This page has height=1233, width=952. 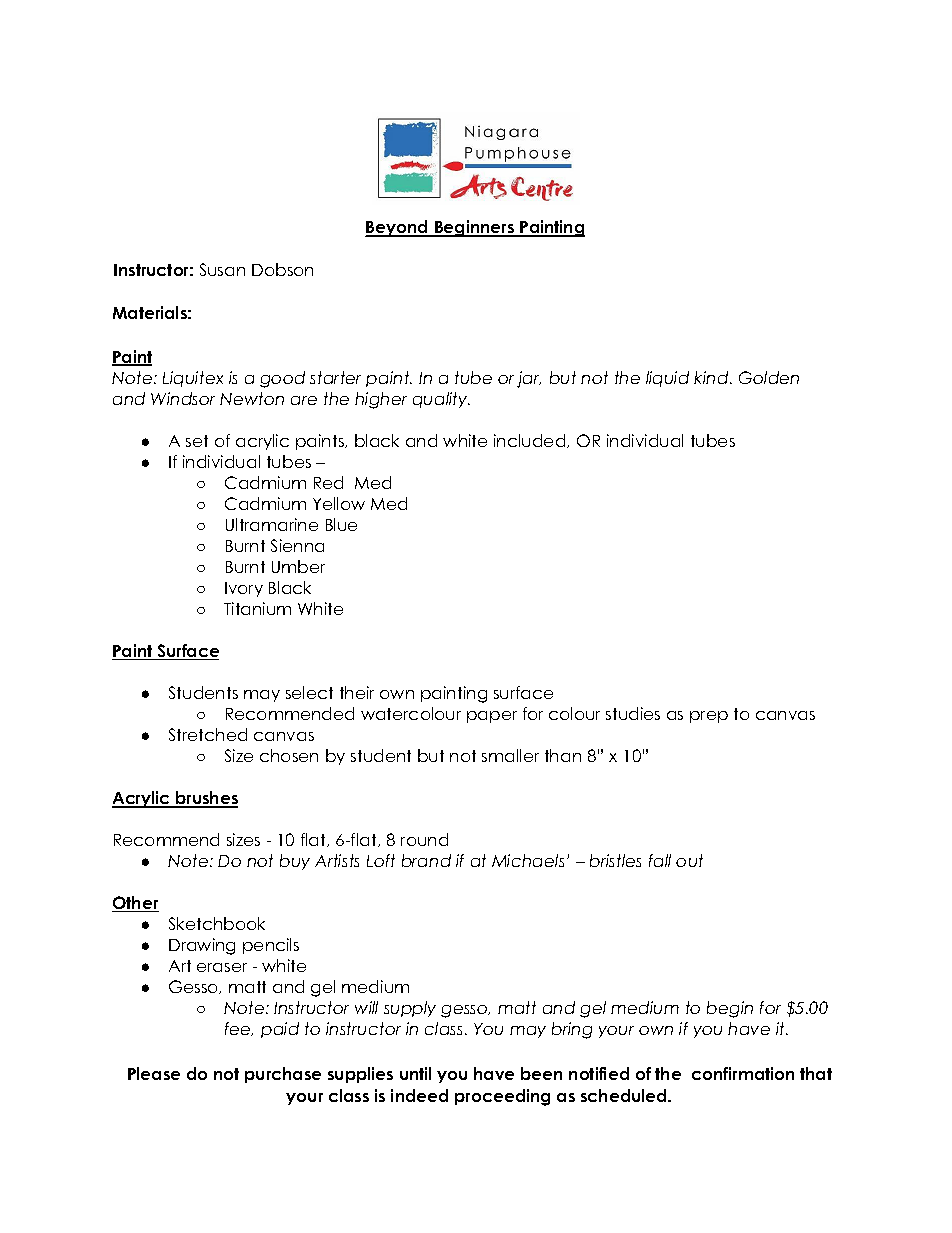 What do you see at coordinates (709, 717) in the page?
I see `prep` at bounding box center [709, 717].
